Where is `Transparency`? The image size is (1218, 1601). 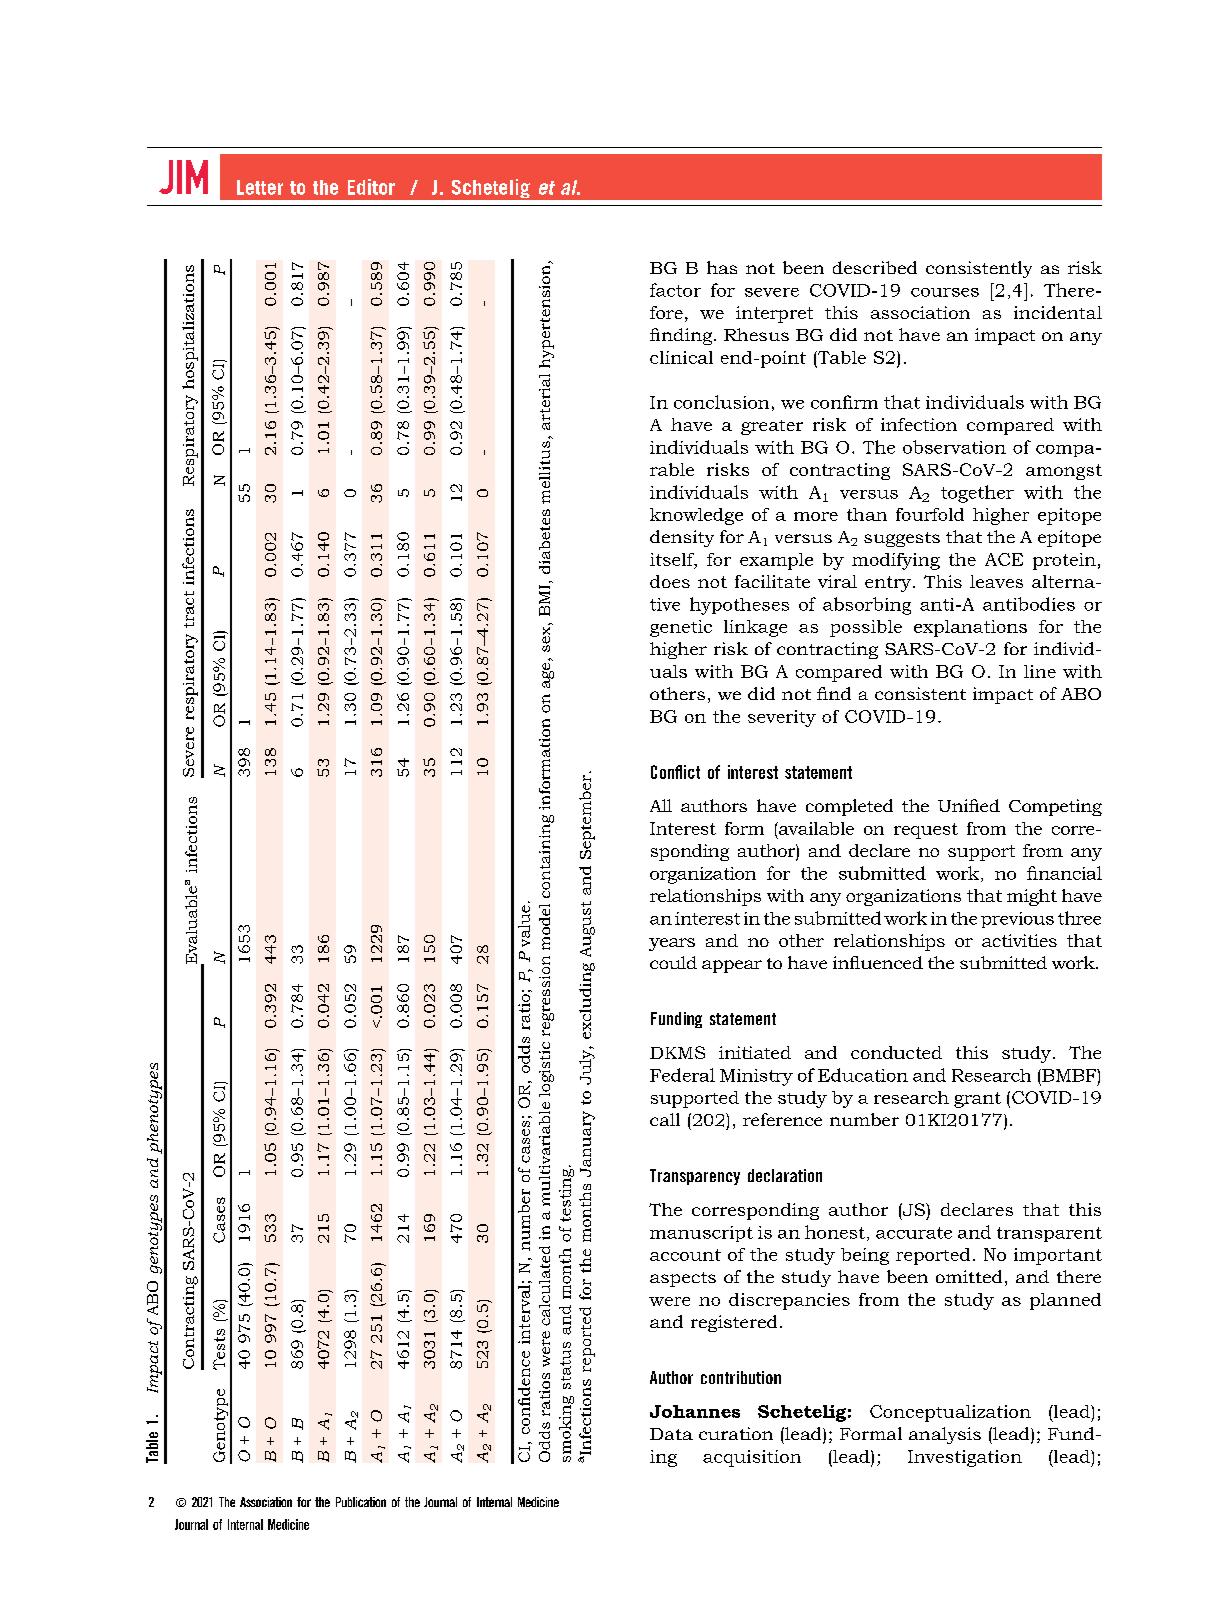 Transparency is located at coordinates (695, 1177).
